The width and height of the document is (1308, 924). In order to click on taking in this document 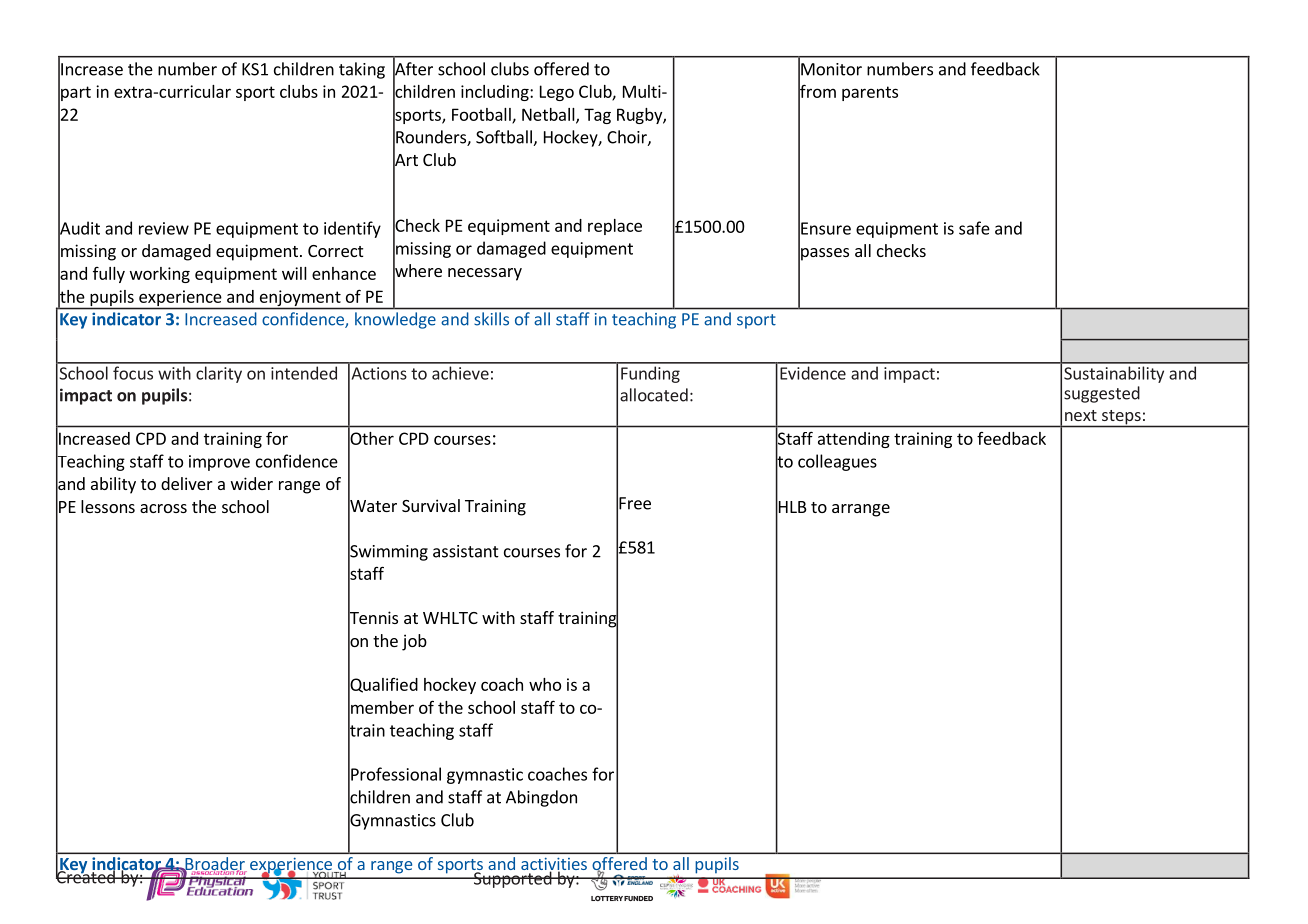, I will do `click(362, 70)`.
